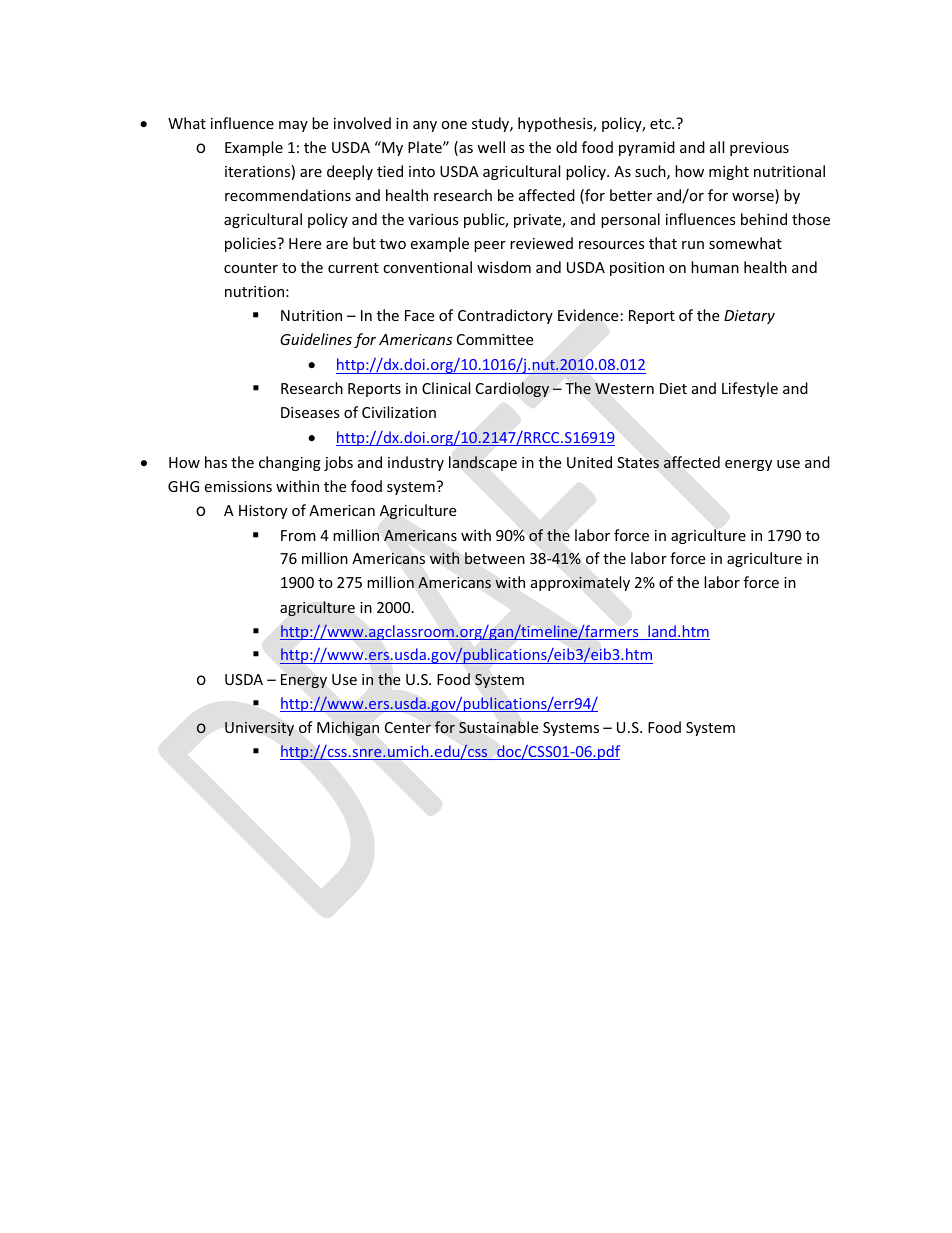 This screenshot has height=1233, width=952. What do you see at coordinates (495, 339) in the screenshot?
I see `Committee` at bounding box center [495, 339].
